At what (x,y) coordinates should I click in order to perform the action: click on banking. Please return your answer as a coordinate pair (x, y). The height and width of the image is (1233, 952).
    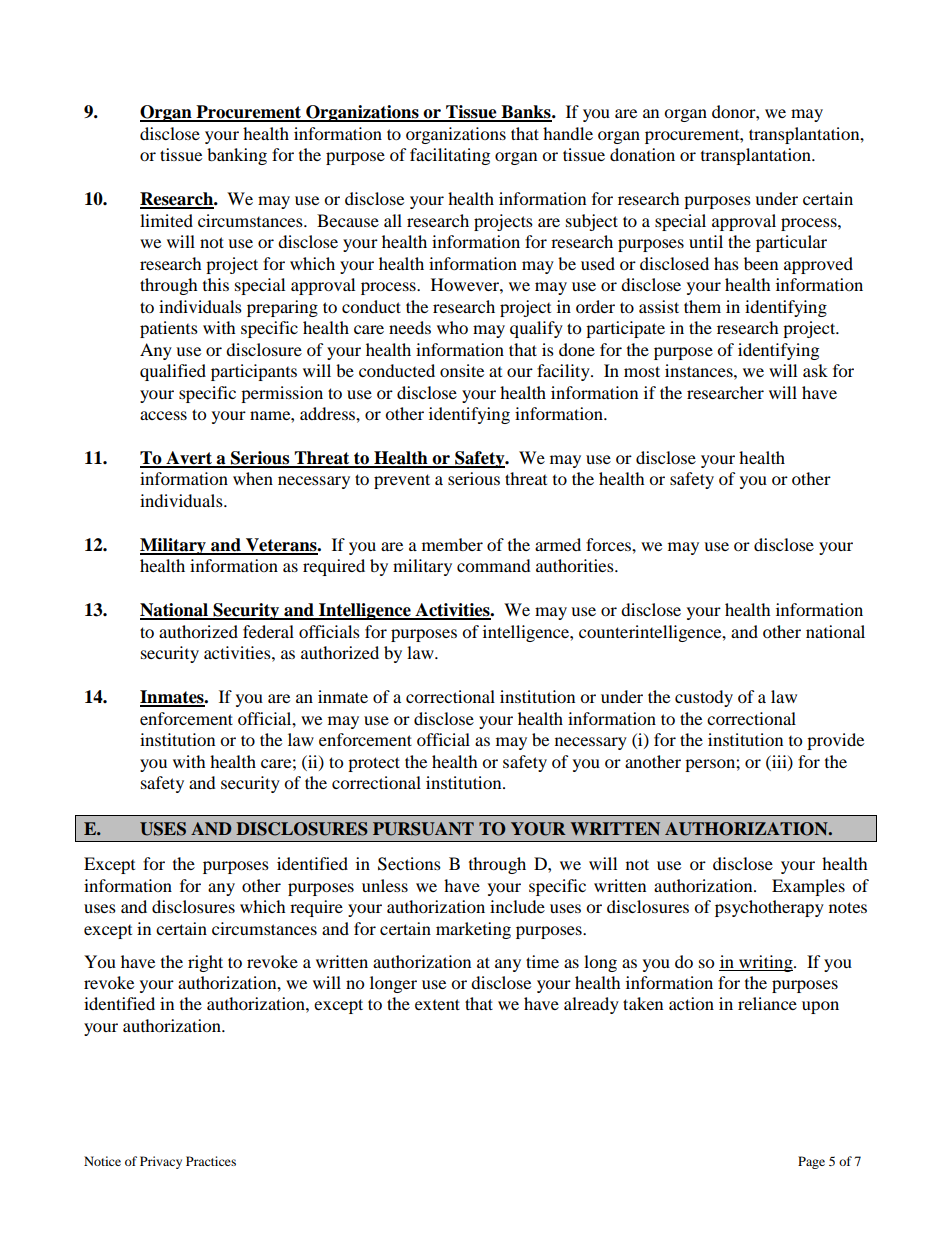
    Looking at the image, I should click on (237, 156).
